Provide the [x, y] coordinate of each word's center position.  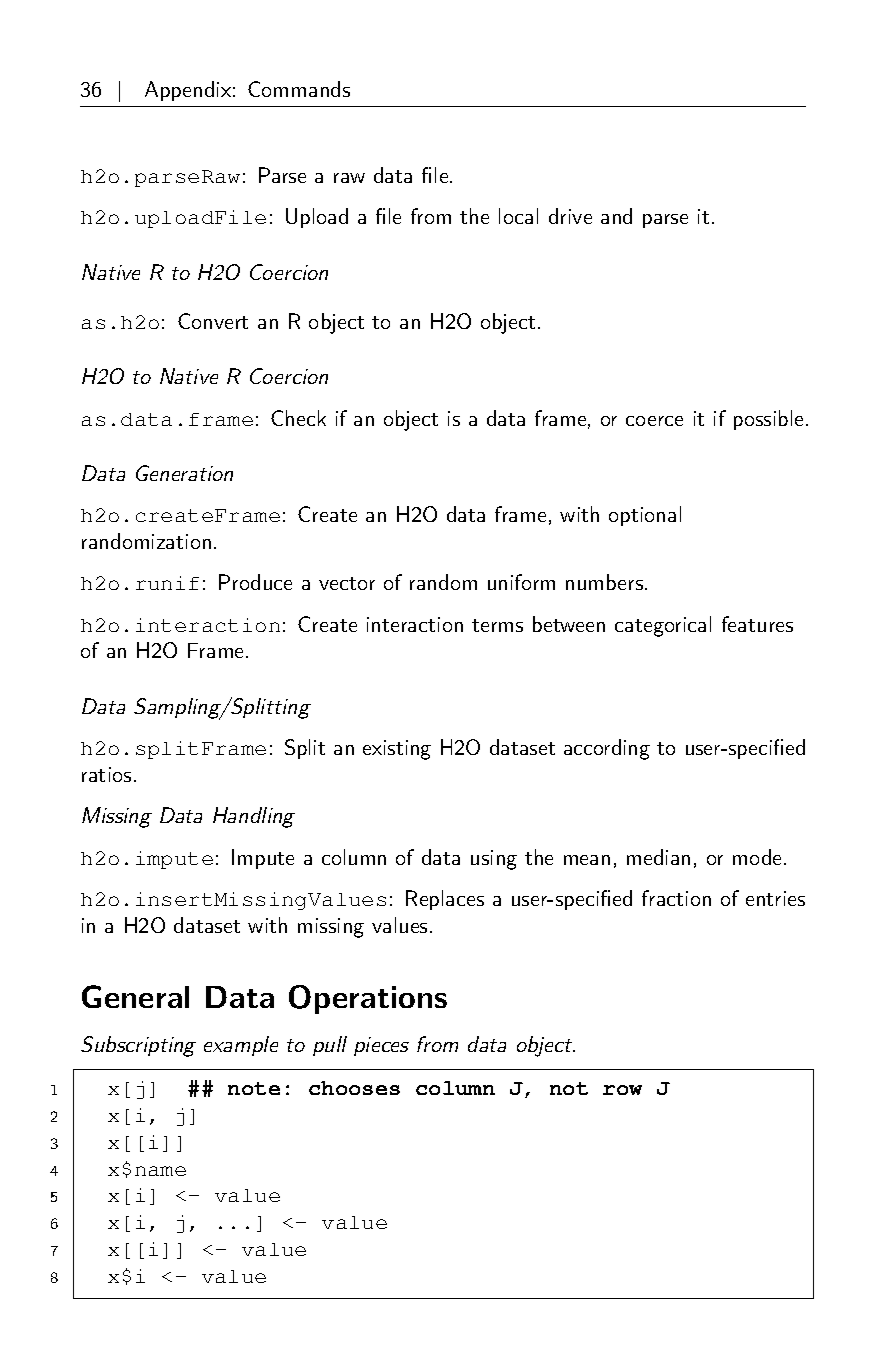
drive [570, 216]
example [241, 1046]
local [518, 216]
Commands [299, 89]
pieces [381, 1046]
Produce [255, 582]
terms [497, 625]
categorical [663, 626]
